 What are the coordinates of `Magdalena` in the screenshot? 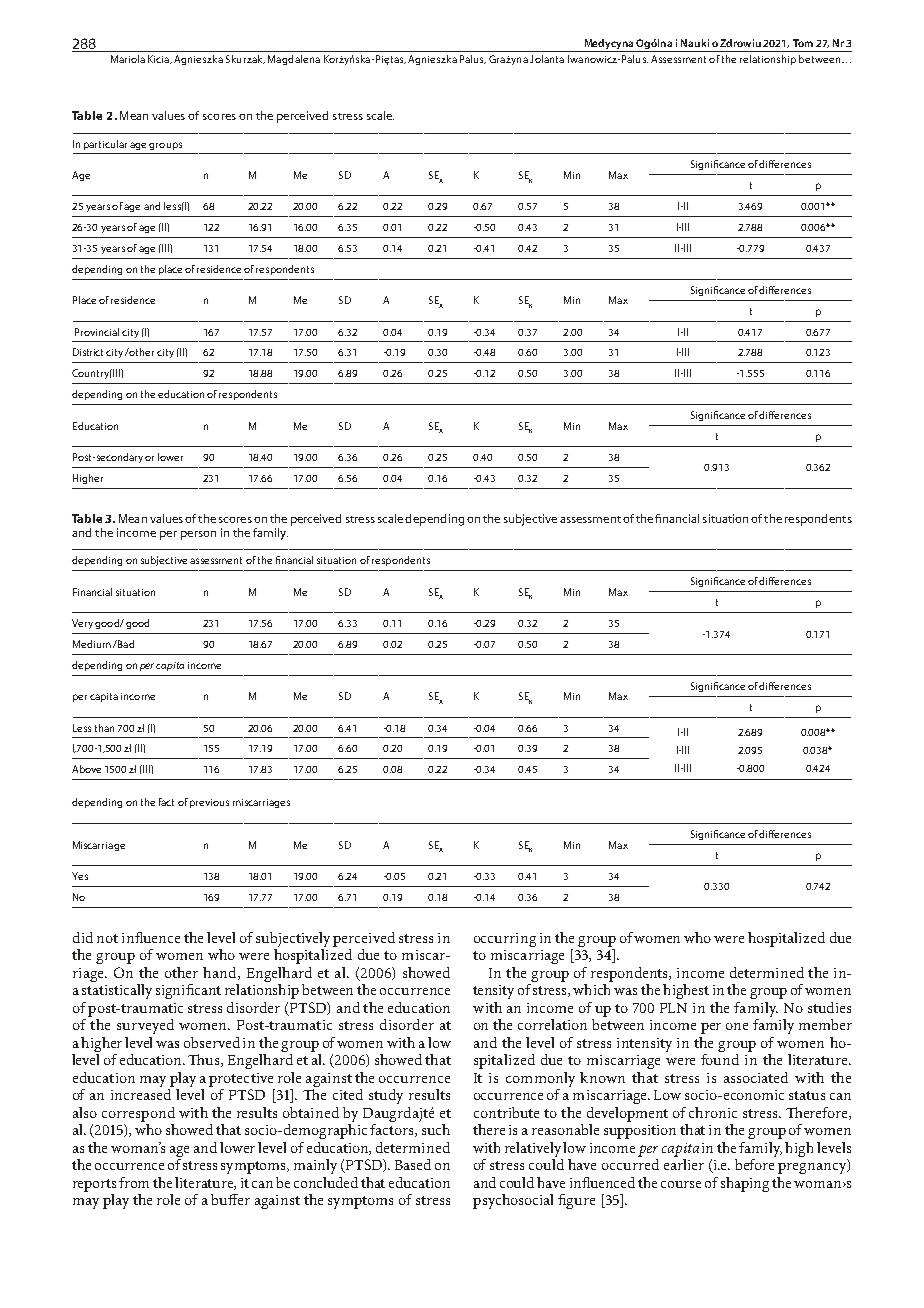 It's located at (294, 60).
